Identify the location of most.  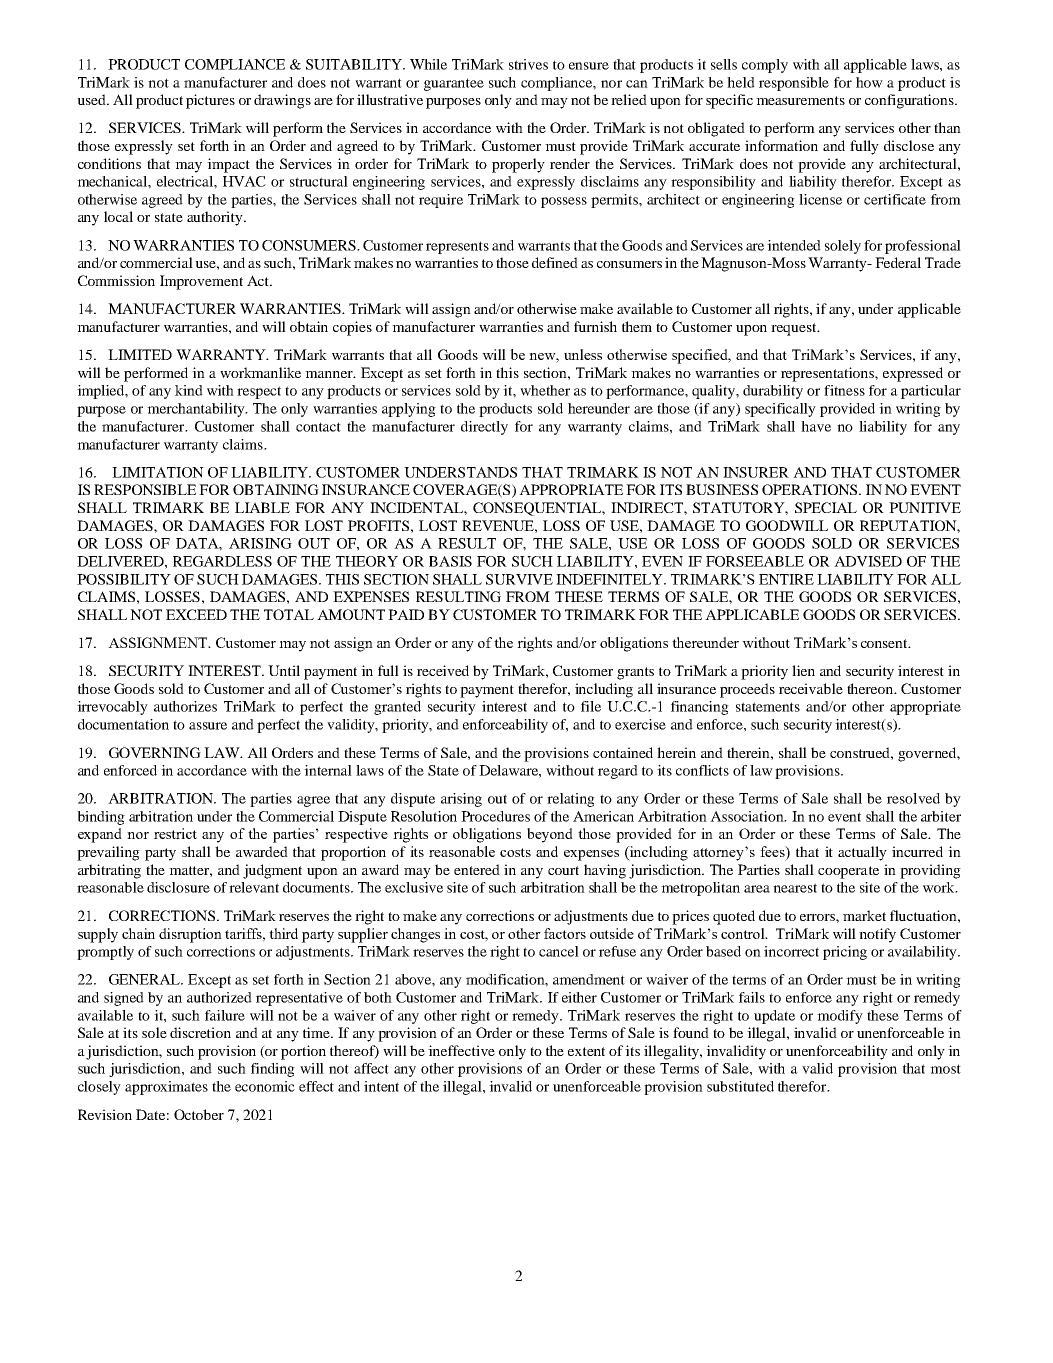
(945, 1069).
